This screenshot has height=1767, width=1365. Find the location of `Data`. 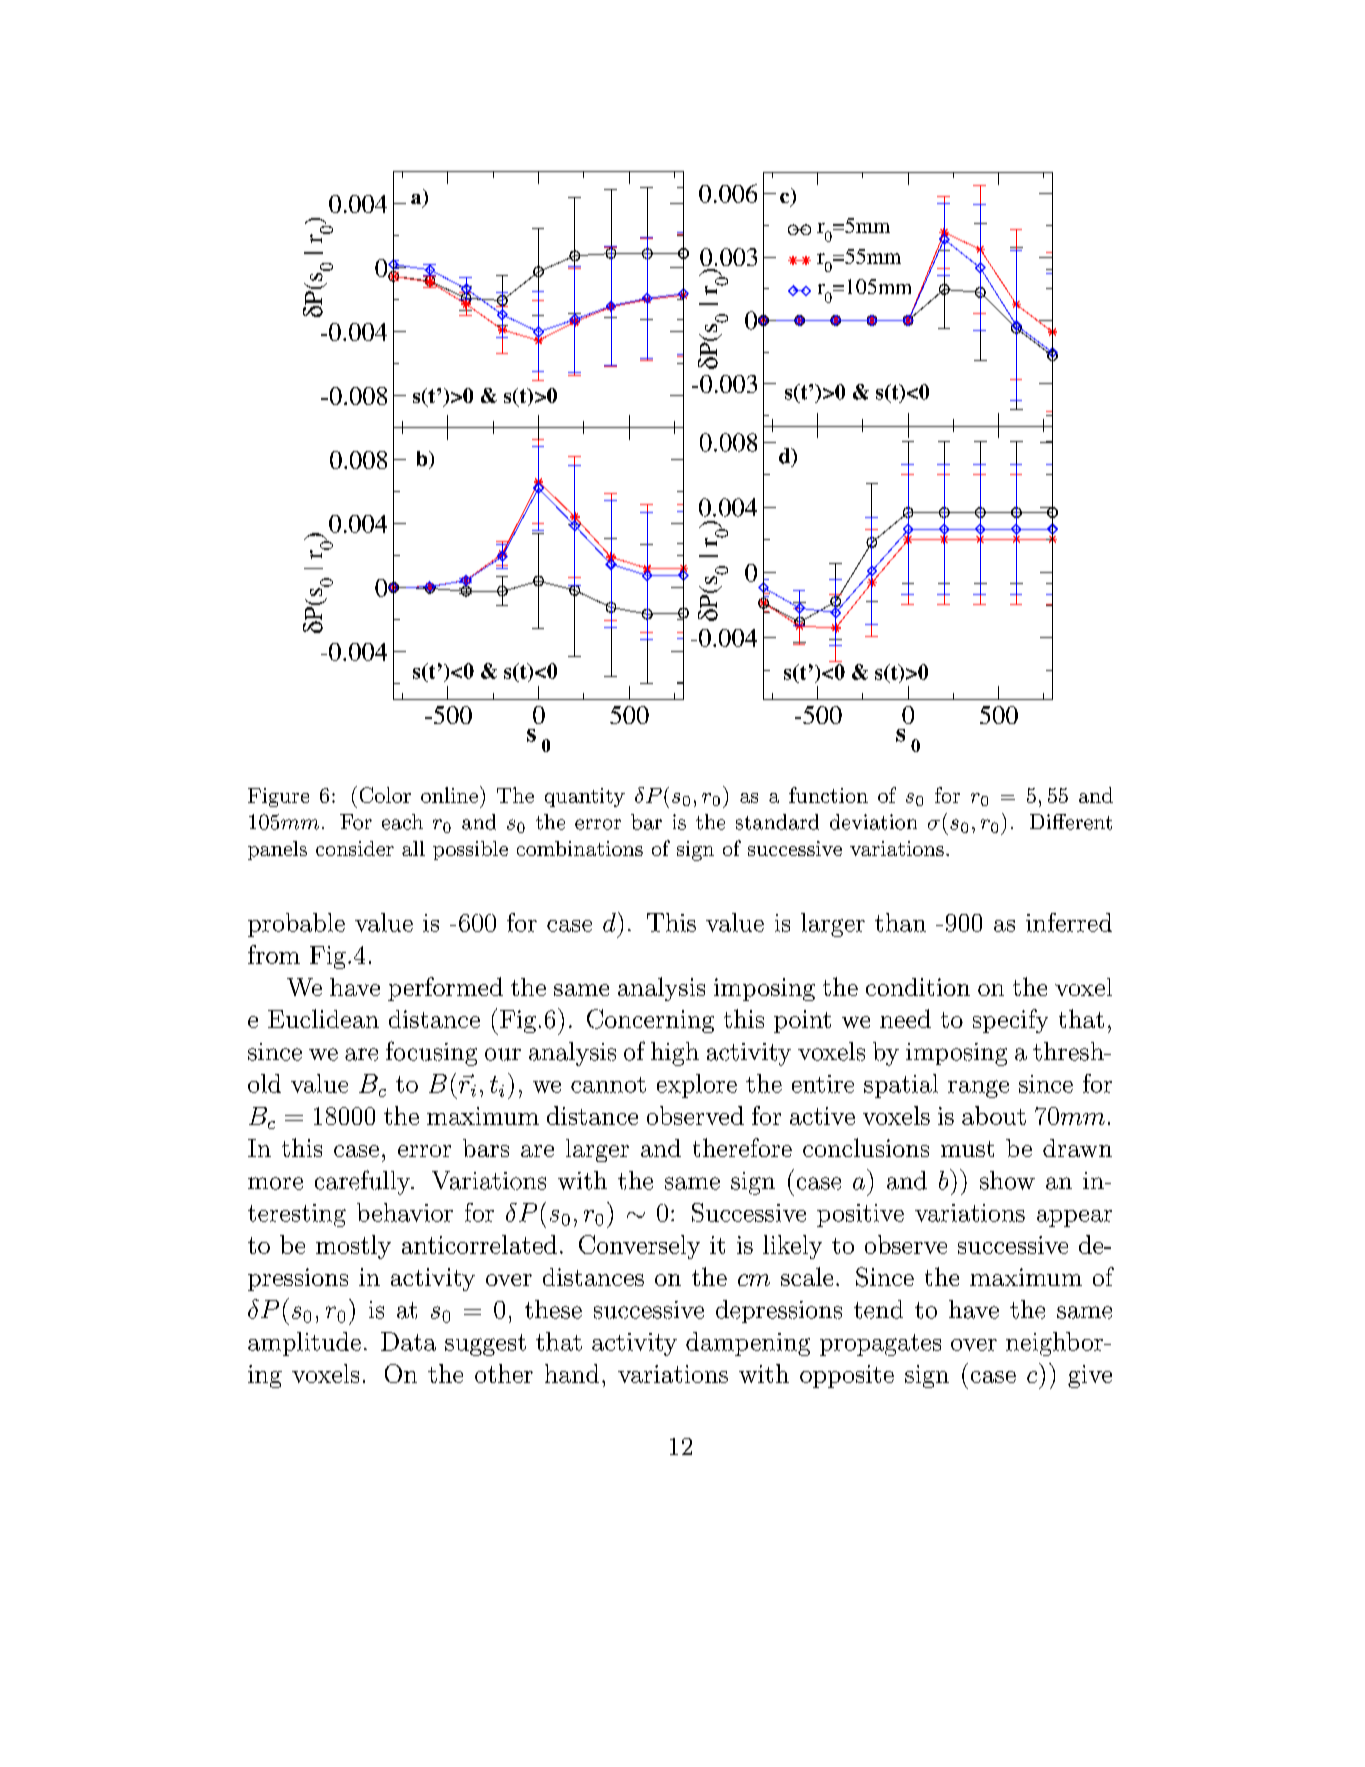

Data is located at coordinates (408, 1341).
